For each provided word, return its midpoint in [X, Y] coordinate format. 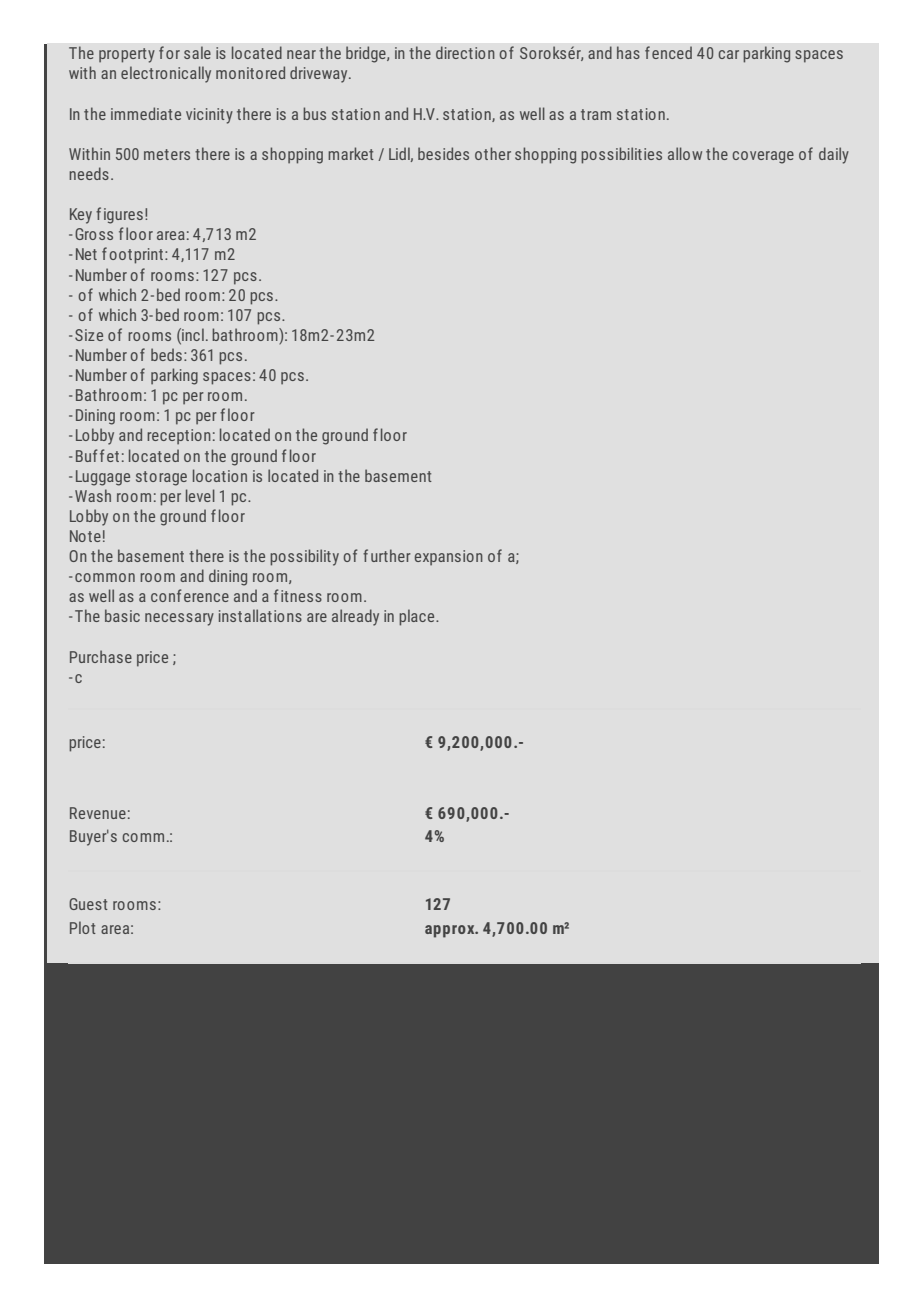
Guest [88, 904]
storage [161, 478]
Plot [83, 927]
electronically [166, 74]
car [729, 54]
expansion [449, 558]
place [418, 617]
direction [465, 52]
